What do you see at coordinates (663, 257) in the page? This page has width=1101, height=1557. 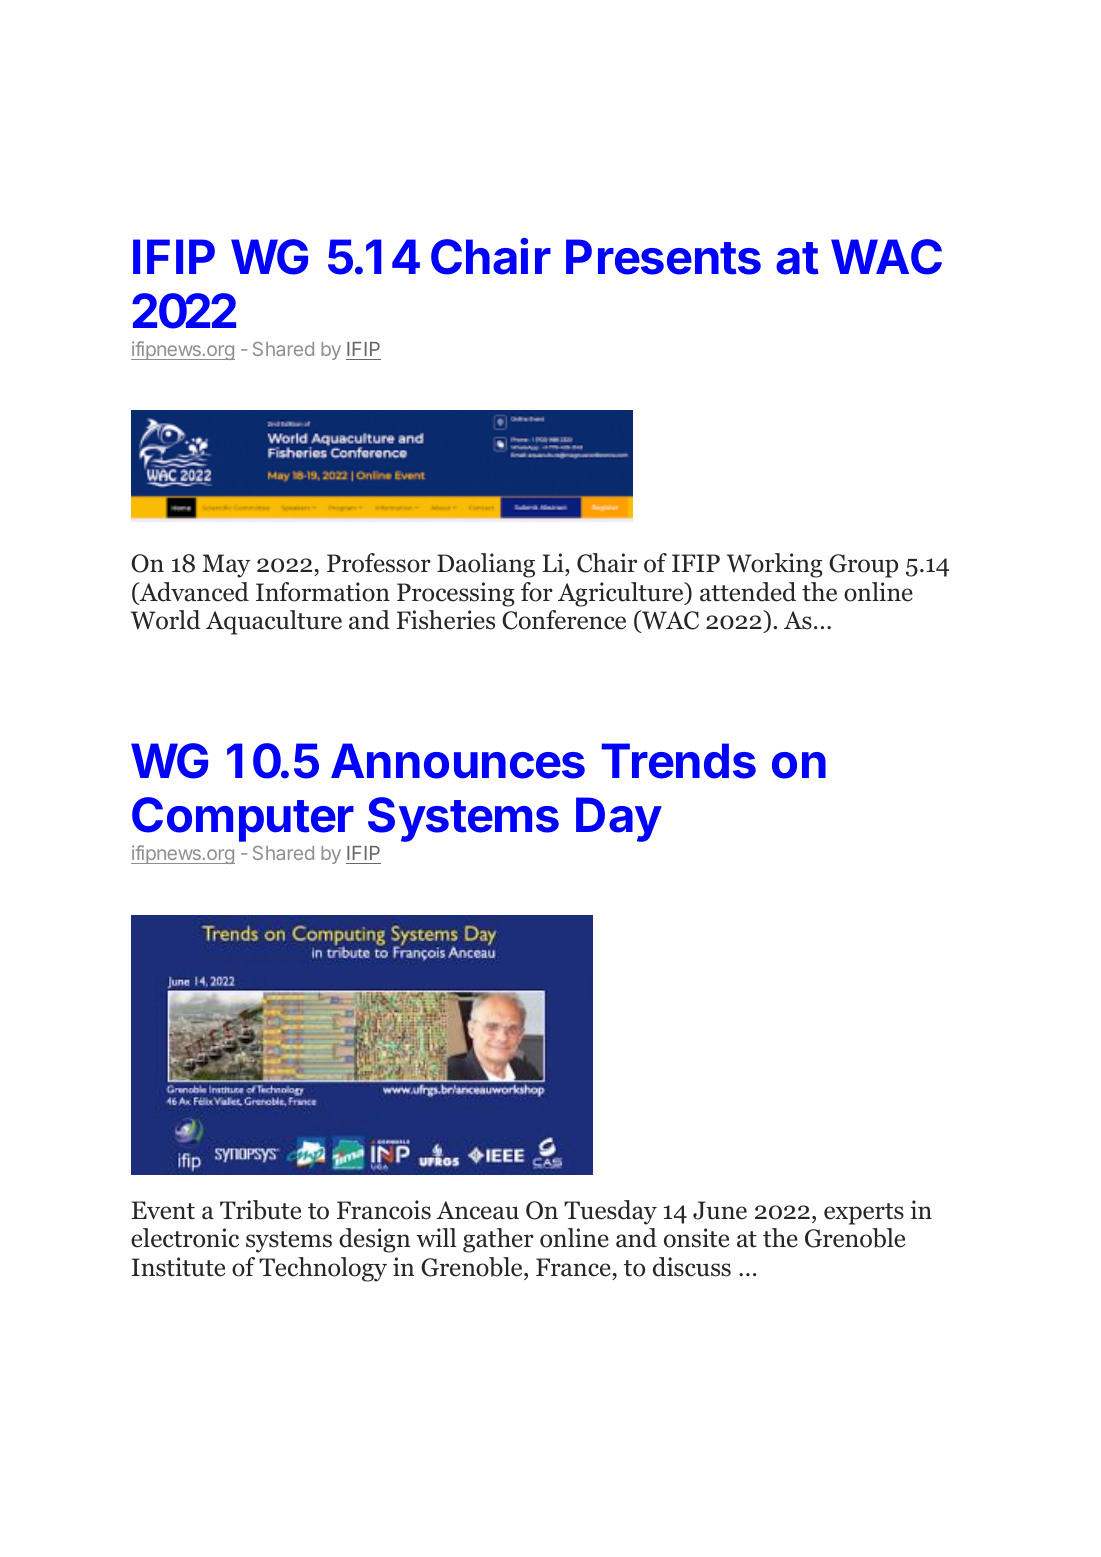 I see `Presents` at bounding box center [663, 257].
